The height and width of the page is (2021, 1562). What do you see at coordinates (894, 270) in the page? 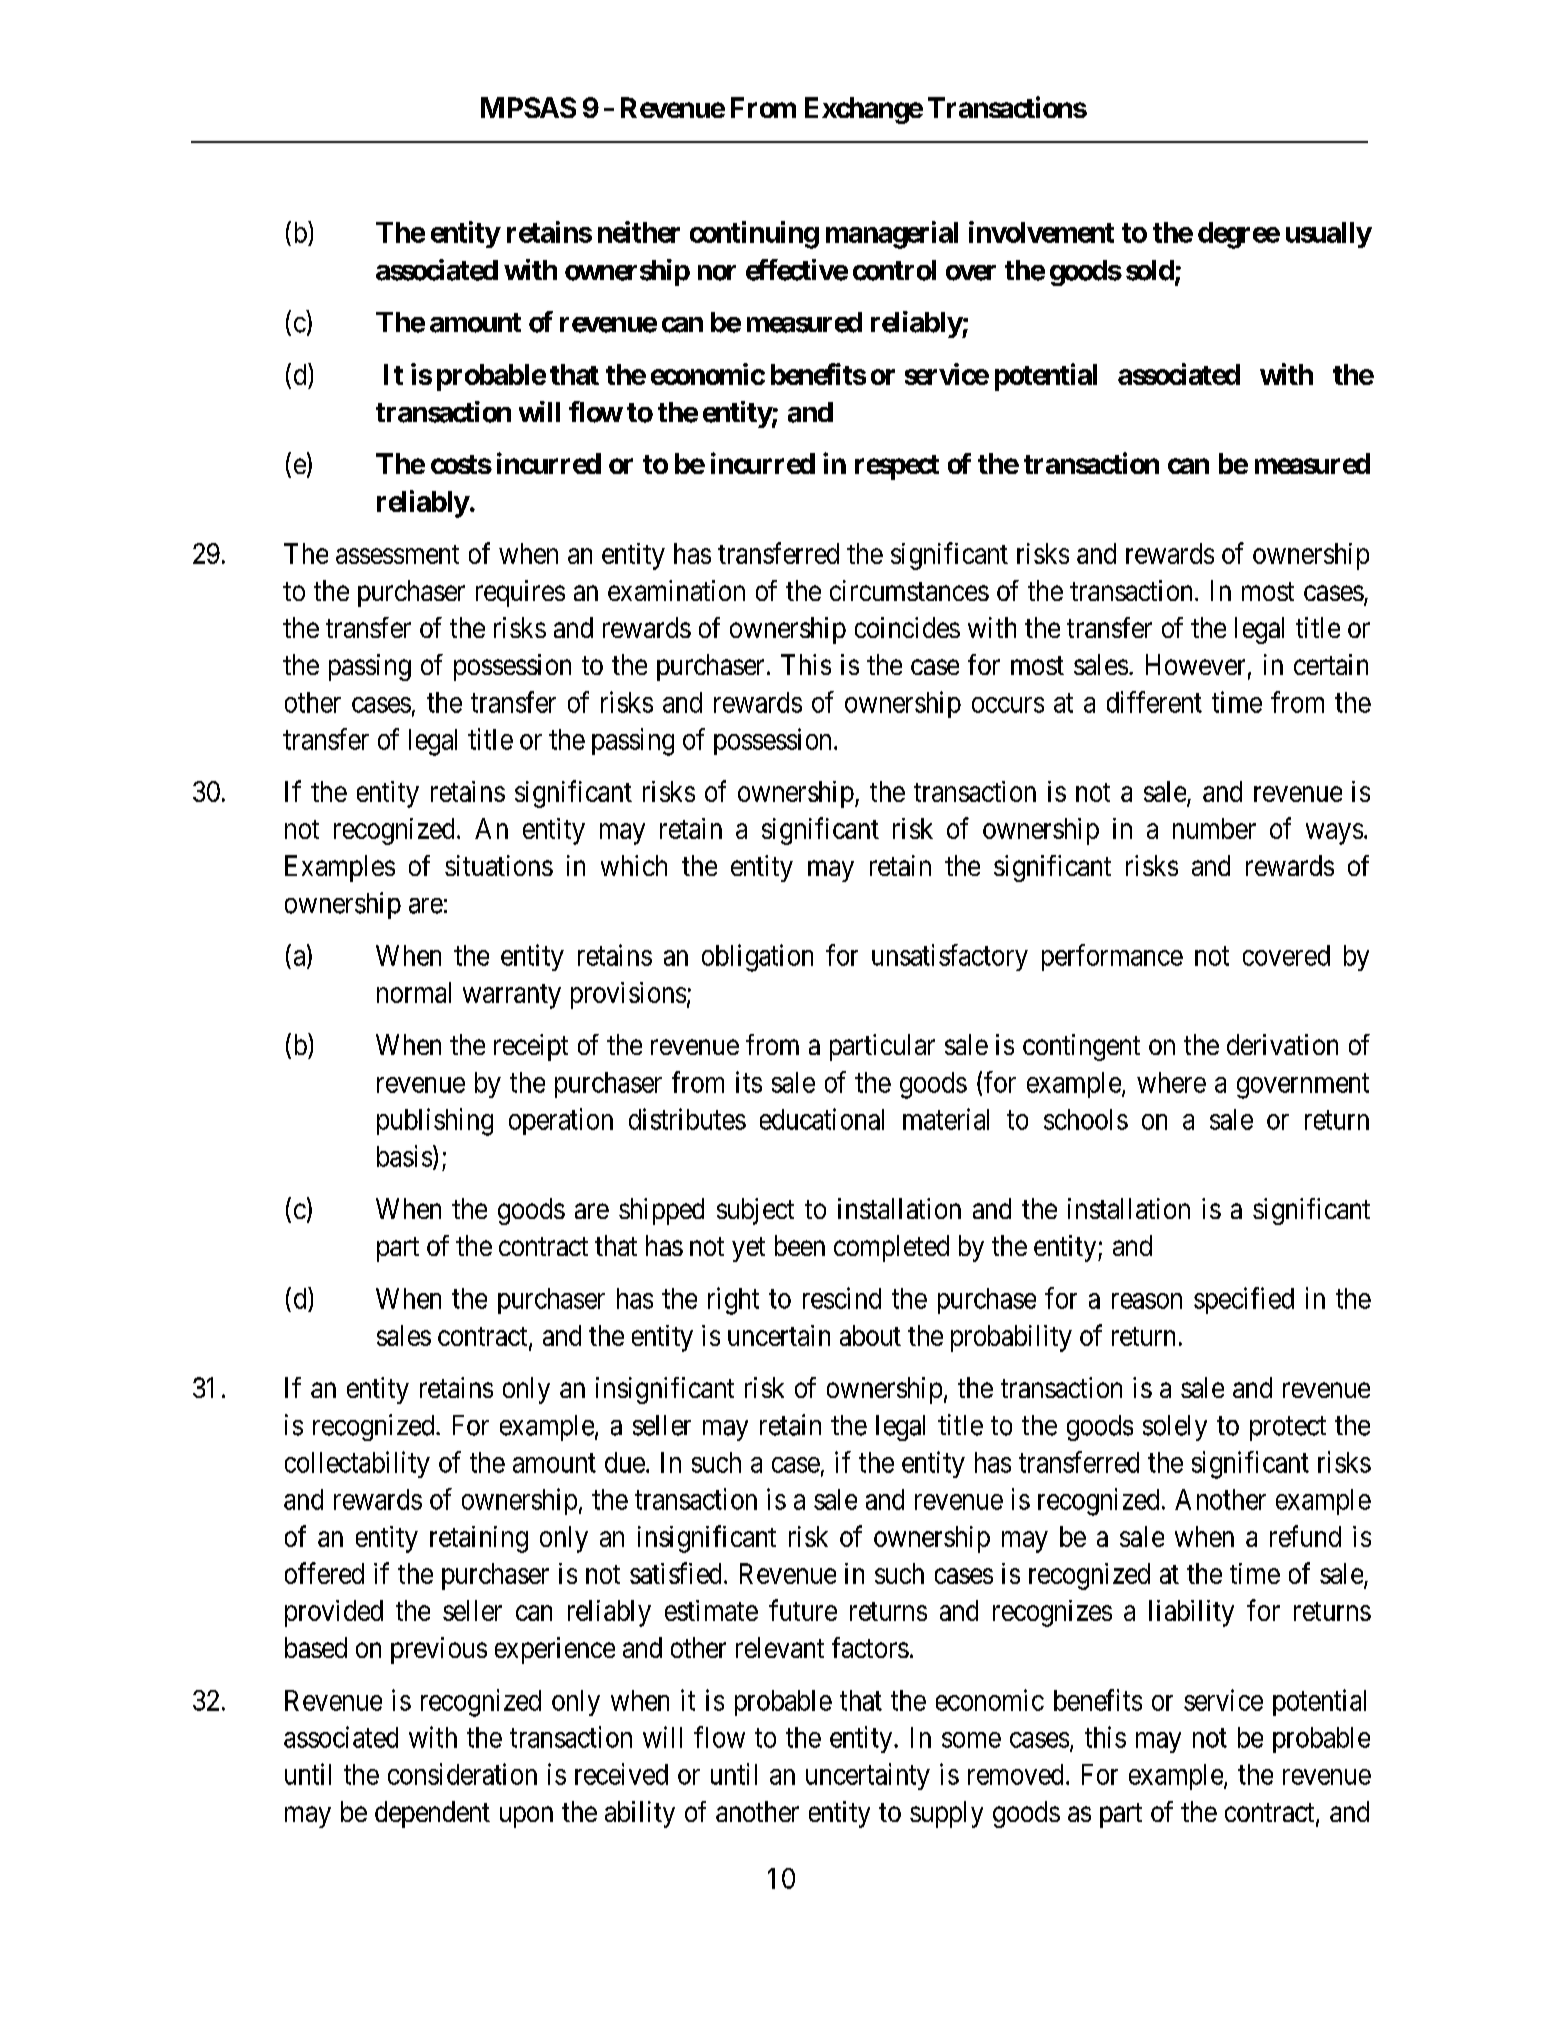
I see `control` at bounding box center [894, 270].
